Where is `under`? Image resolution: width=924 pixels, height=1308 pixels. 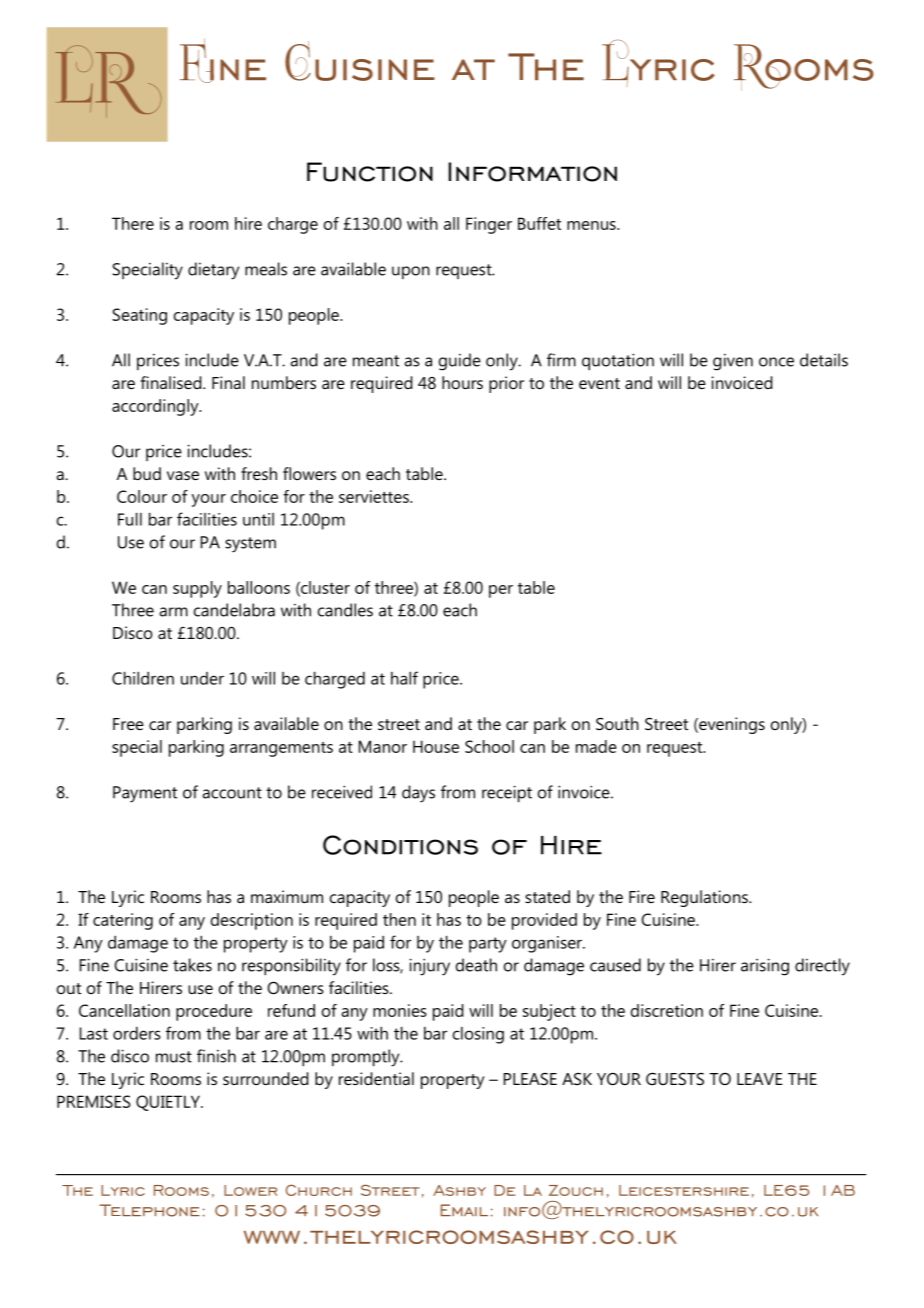 under is located at coordinates (202, 678).
